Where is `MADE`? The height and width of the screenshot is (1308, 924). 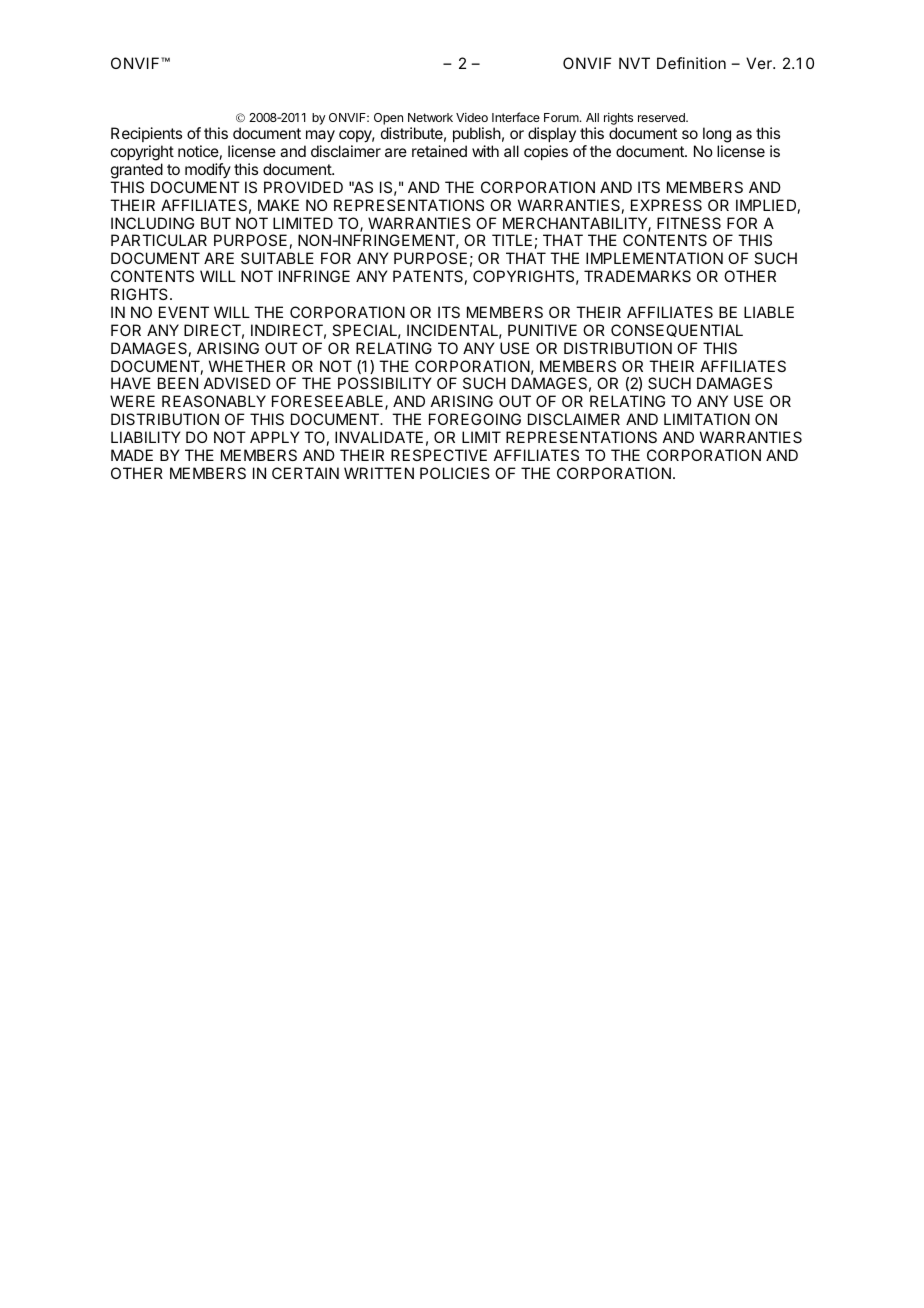 MADE is located at coordinates (132, 455).
